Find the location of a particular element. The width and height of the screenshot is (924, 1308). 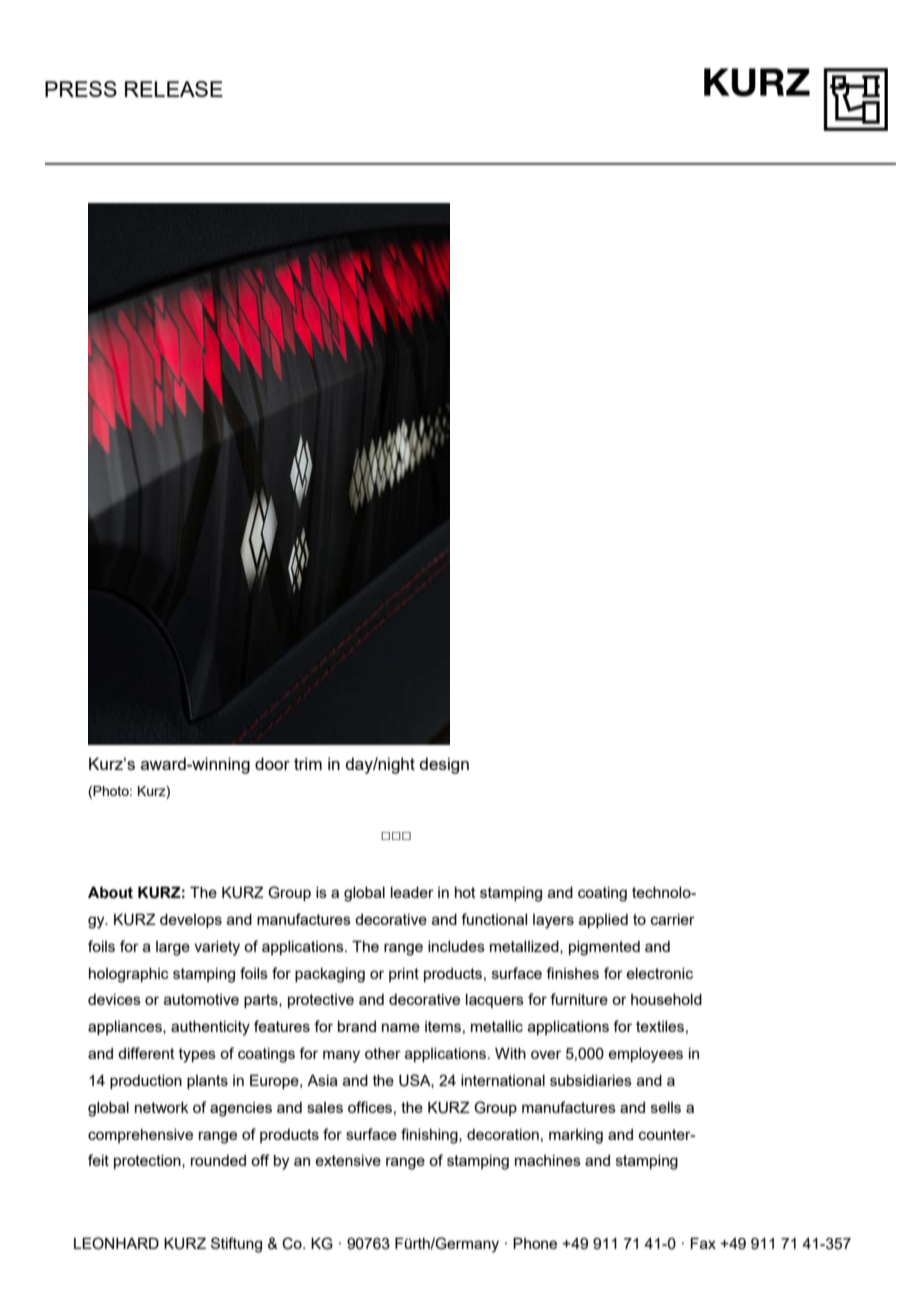

design is located at coordinates (444, 765).
